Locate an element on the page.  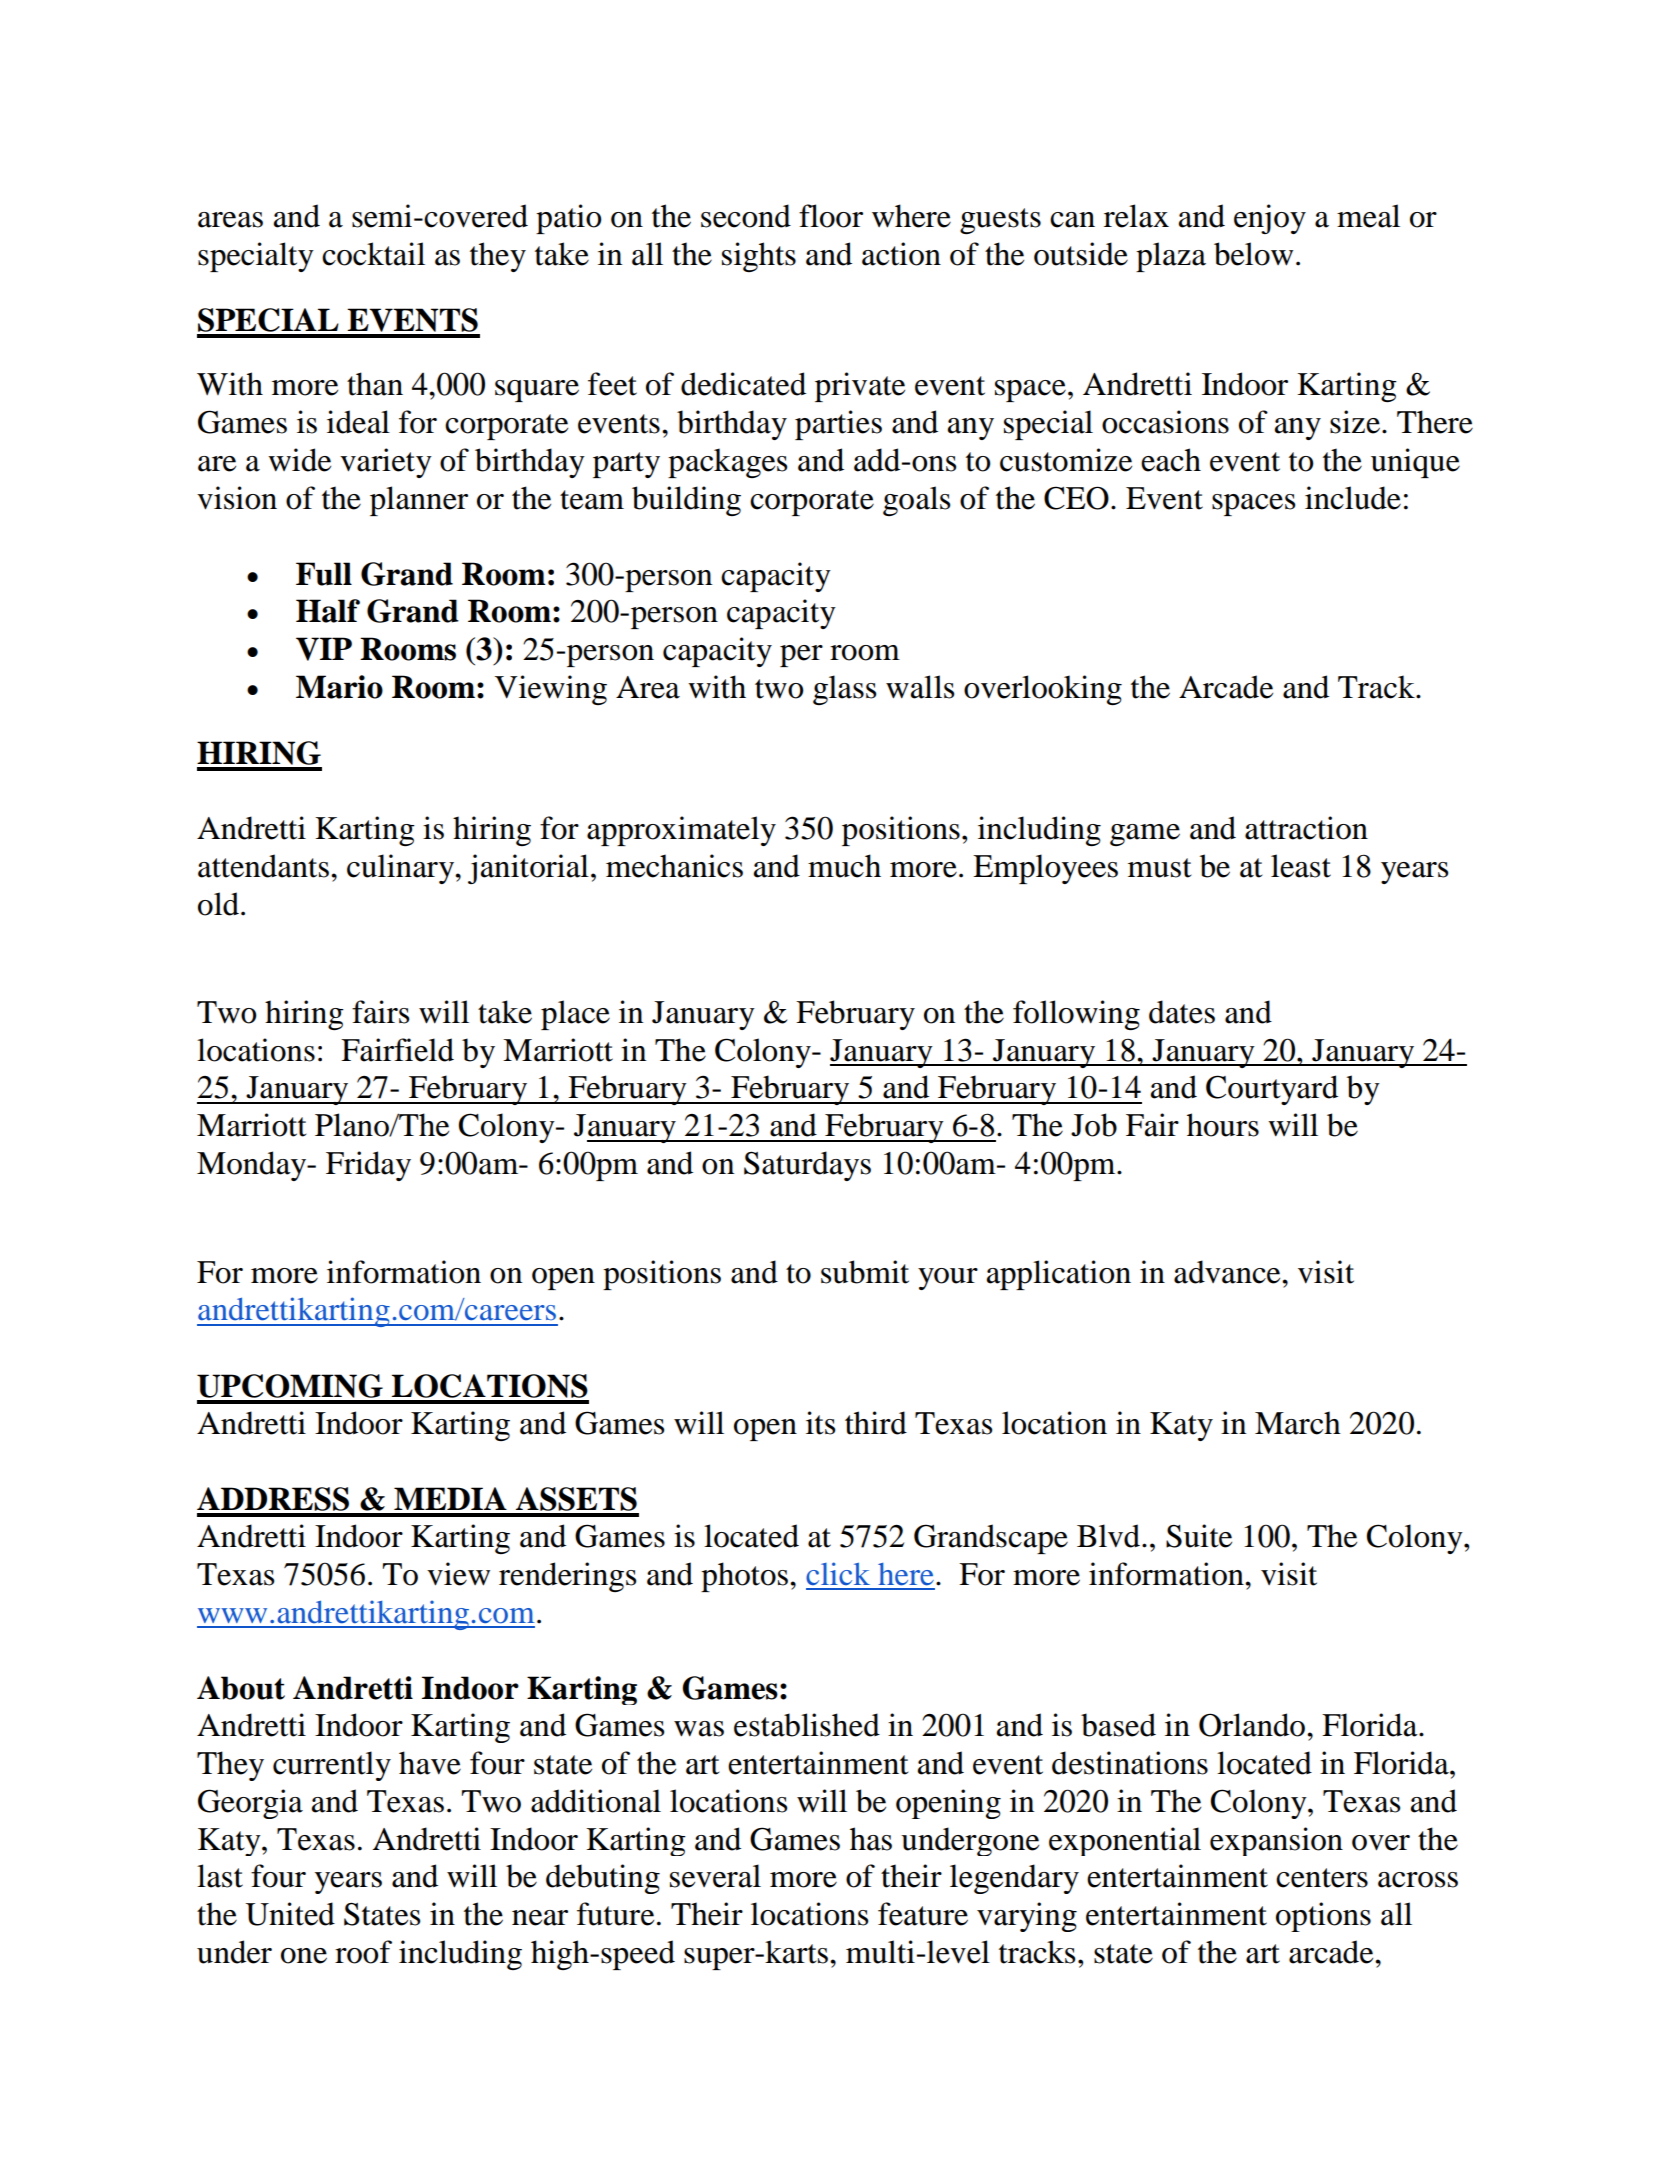
has is located at coordinates (871, 1839).
